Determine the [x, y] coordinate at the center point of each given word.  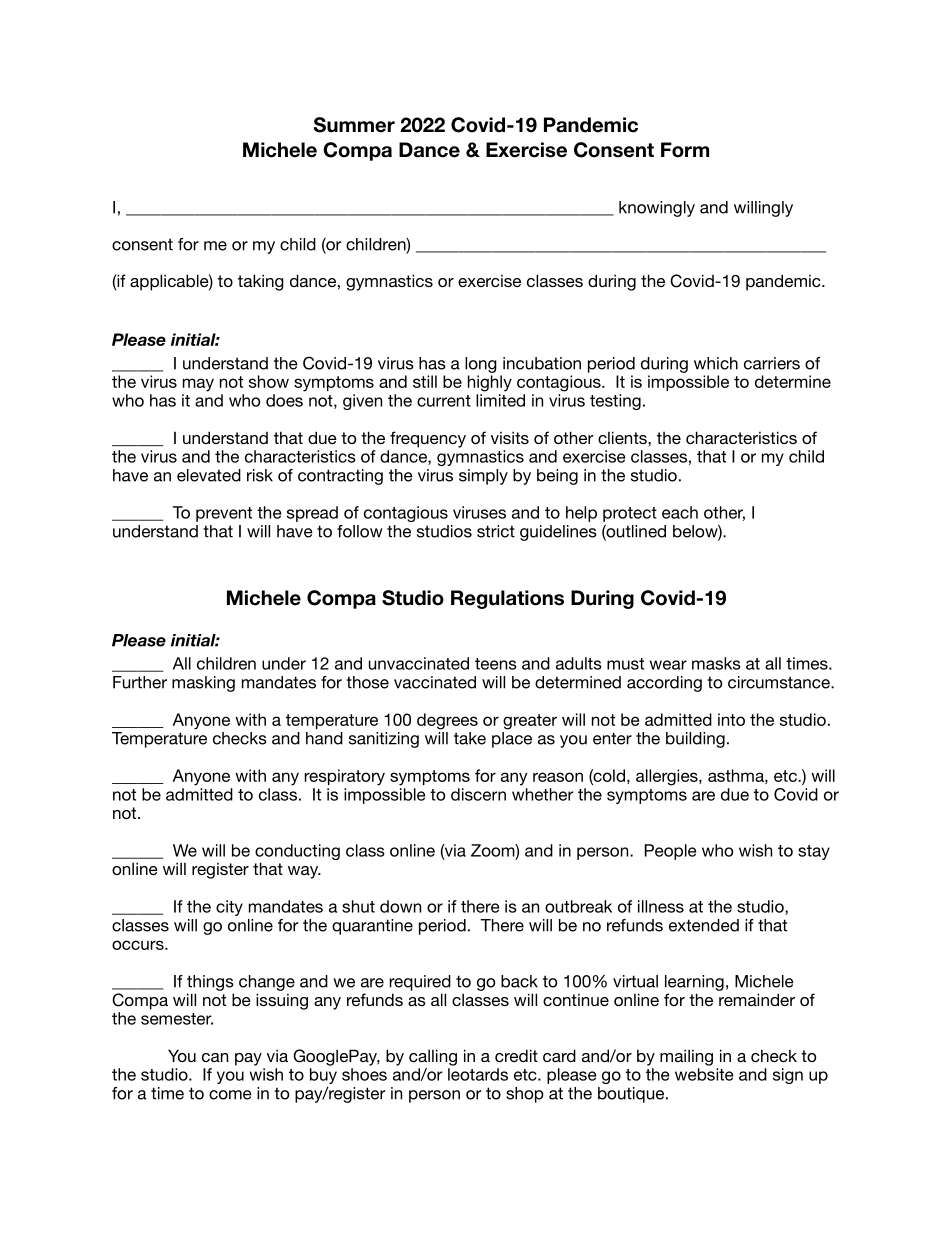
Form [685, 150]
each [680, 512]
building [695, 740]
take [470, 738]
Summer [354, 125]
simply [483, 477]
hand [324, 738]
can [215, 1057]
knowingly [657, 209]
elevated [209, 475]
